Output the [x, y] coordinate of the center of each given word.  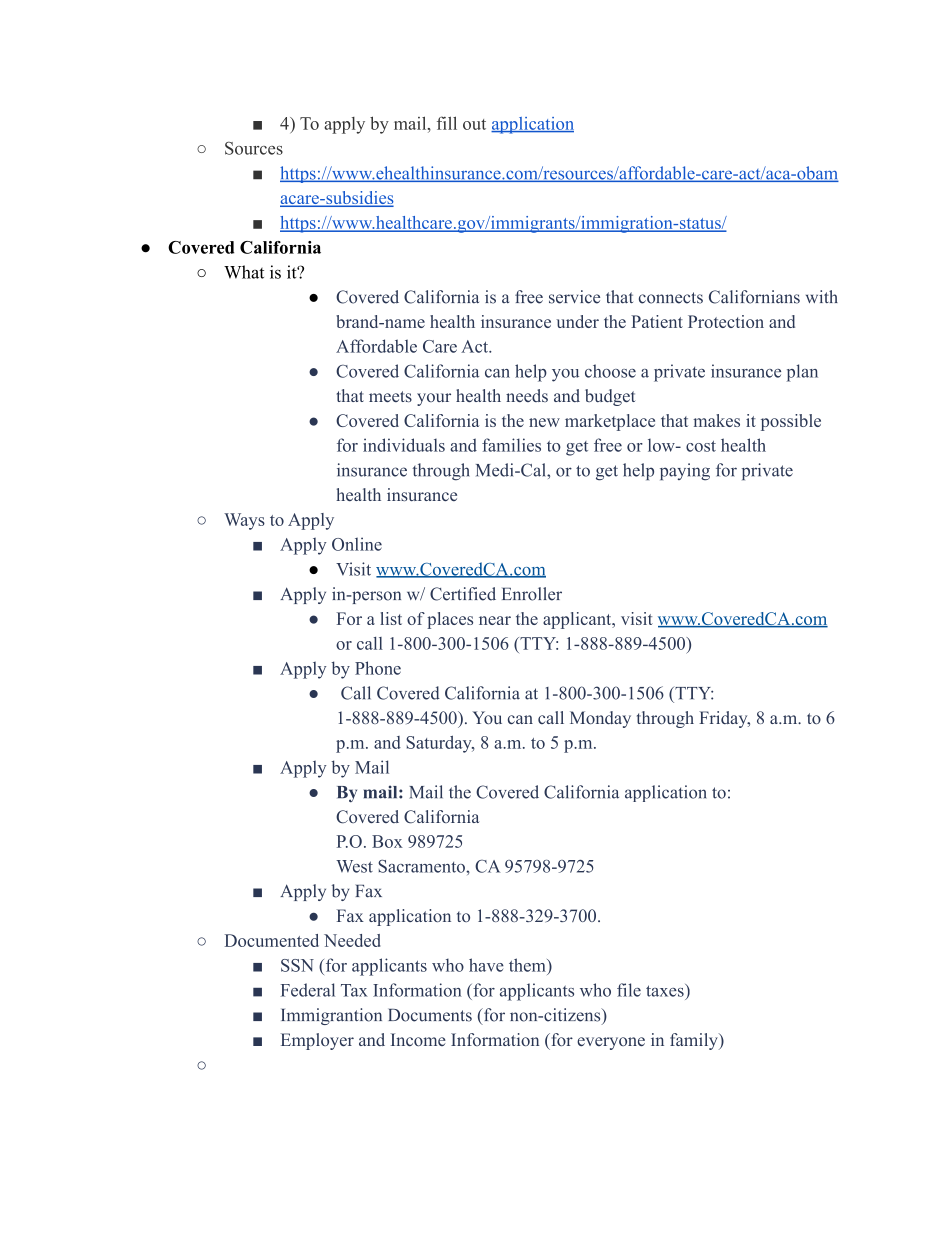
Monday [600, 719]
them [528, 965]
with [822, 296]
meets [390, 396]
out [474, 124]
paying [685, 472]
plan [802, 373]
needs [527, 395]
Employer [317, 1041]
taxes [666, 990]
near [495, 620]
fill [447, 123]
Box [387, 841]
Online [357, 544]
